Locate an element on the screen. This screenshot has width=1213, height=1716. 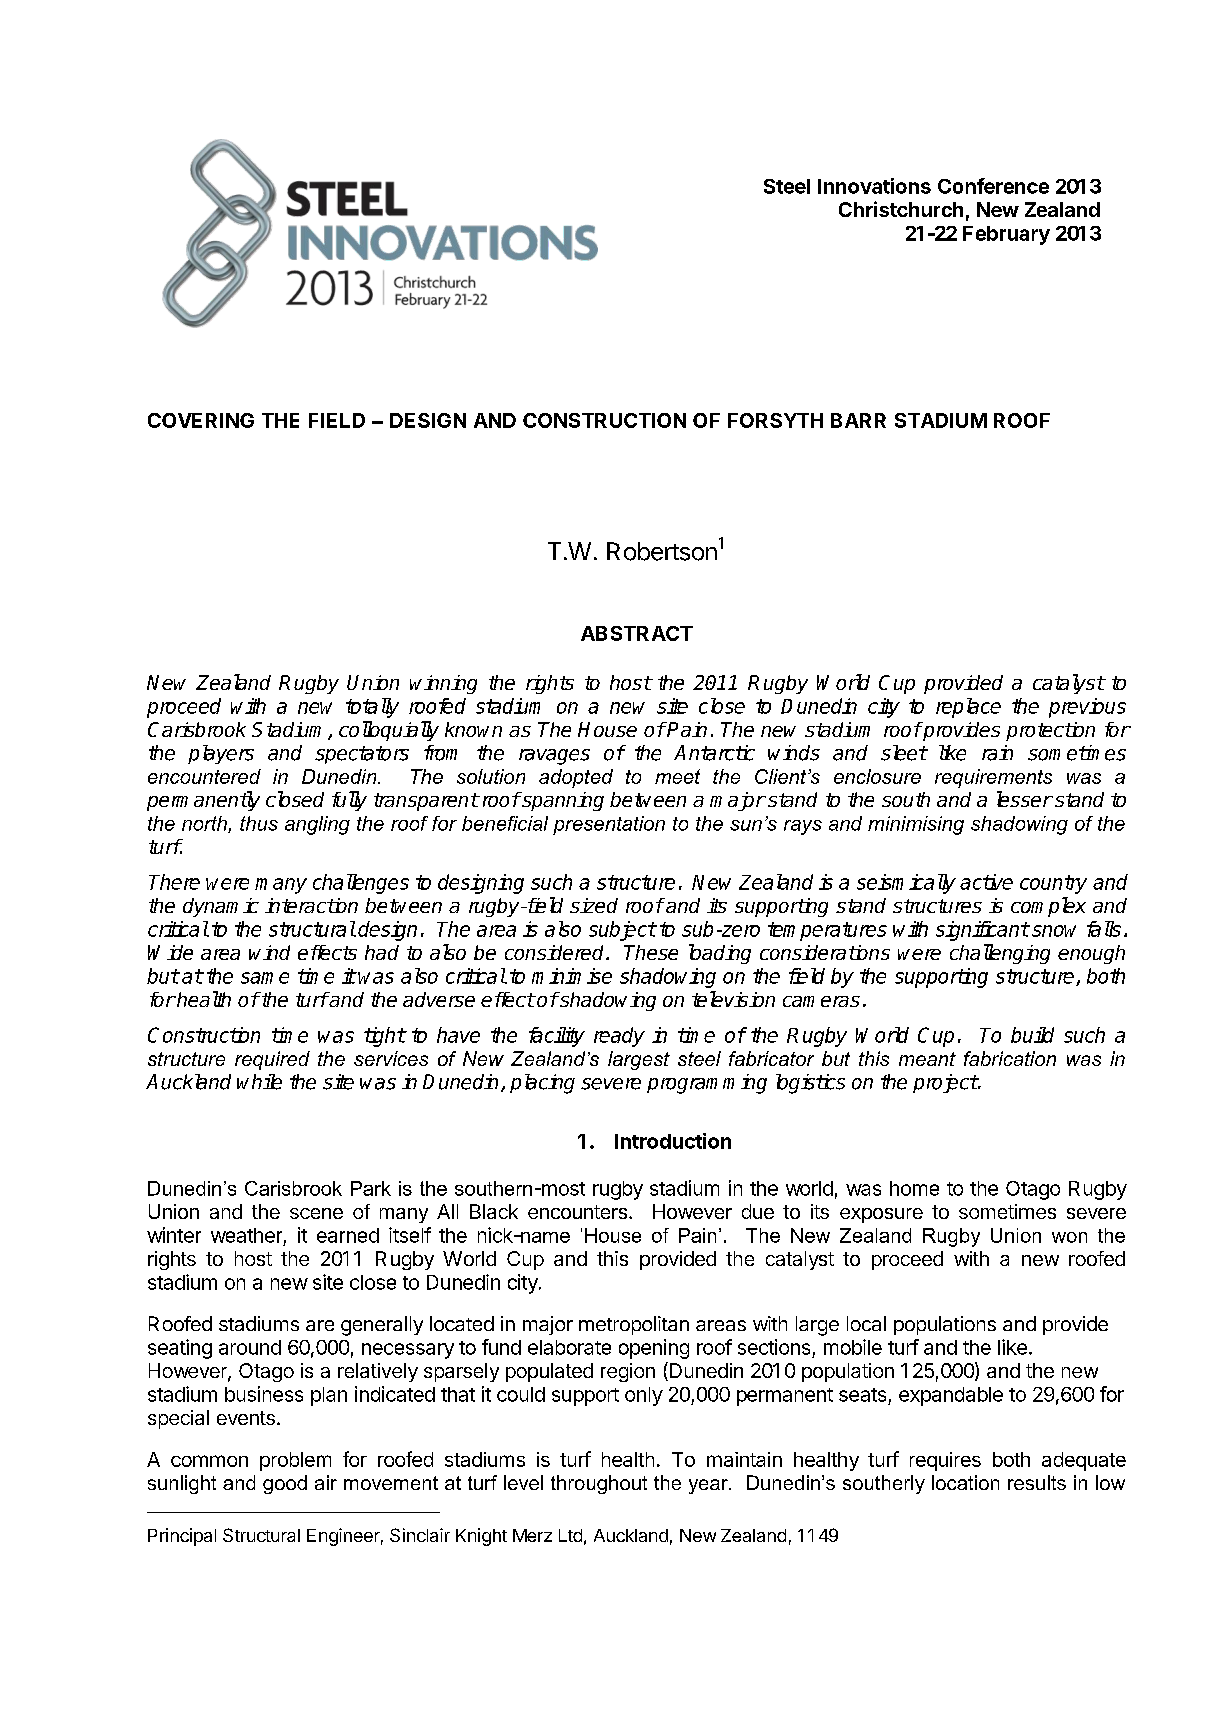
Innovations is located at coordinates (874, 186).
